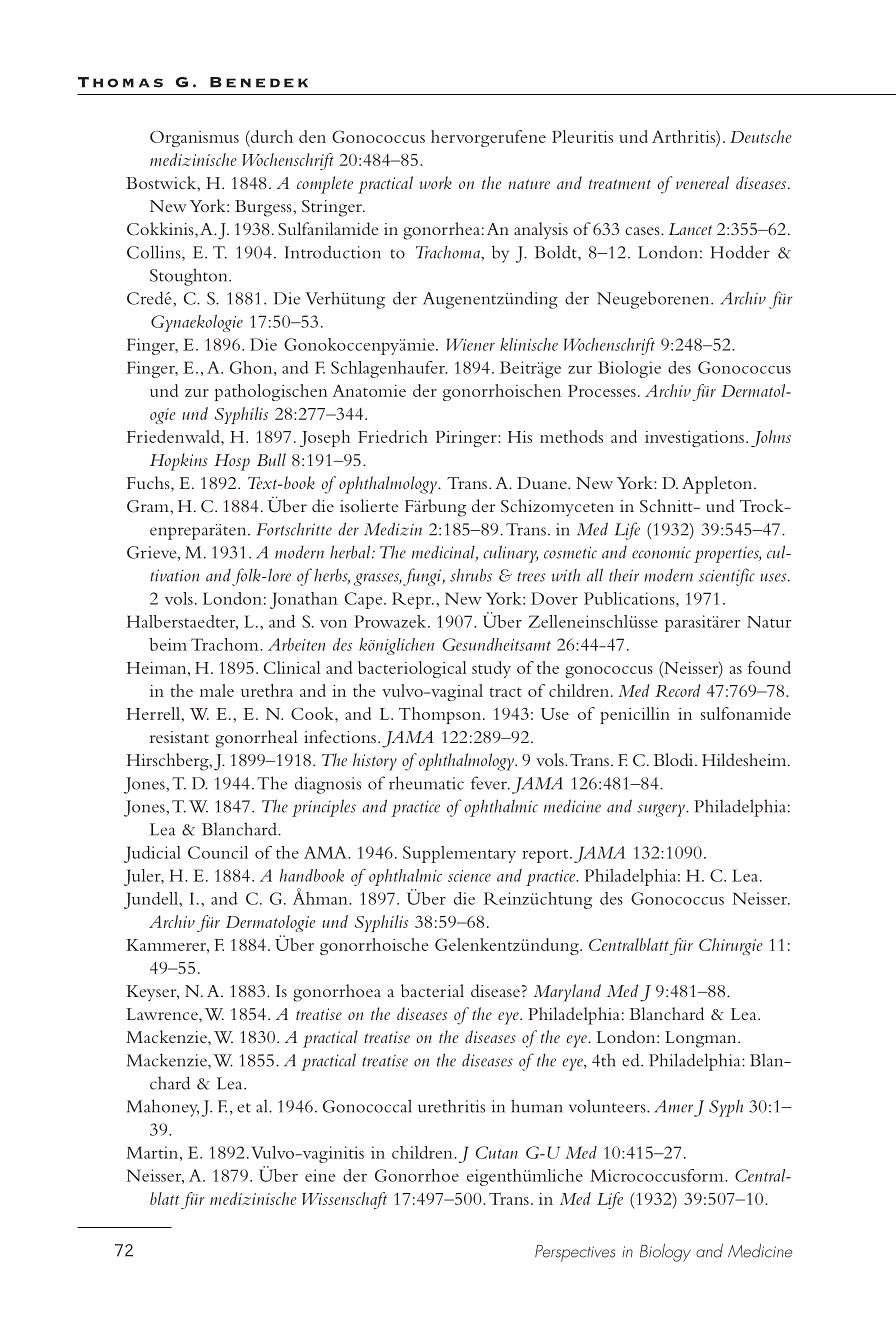  I want to click on Longman, so click(702, 1039).
